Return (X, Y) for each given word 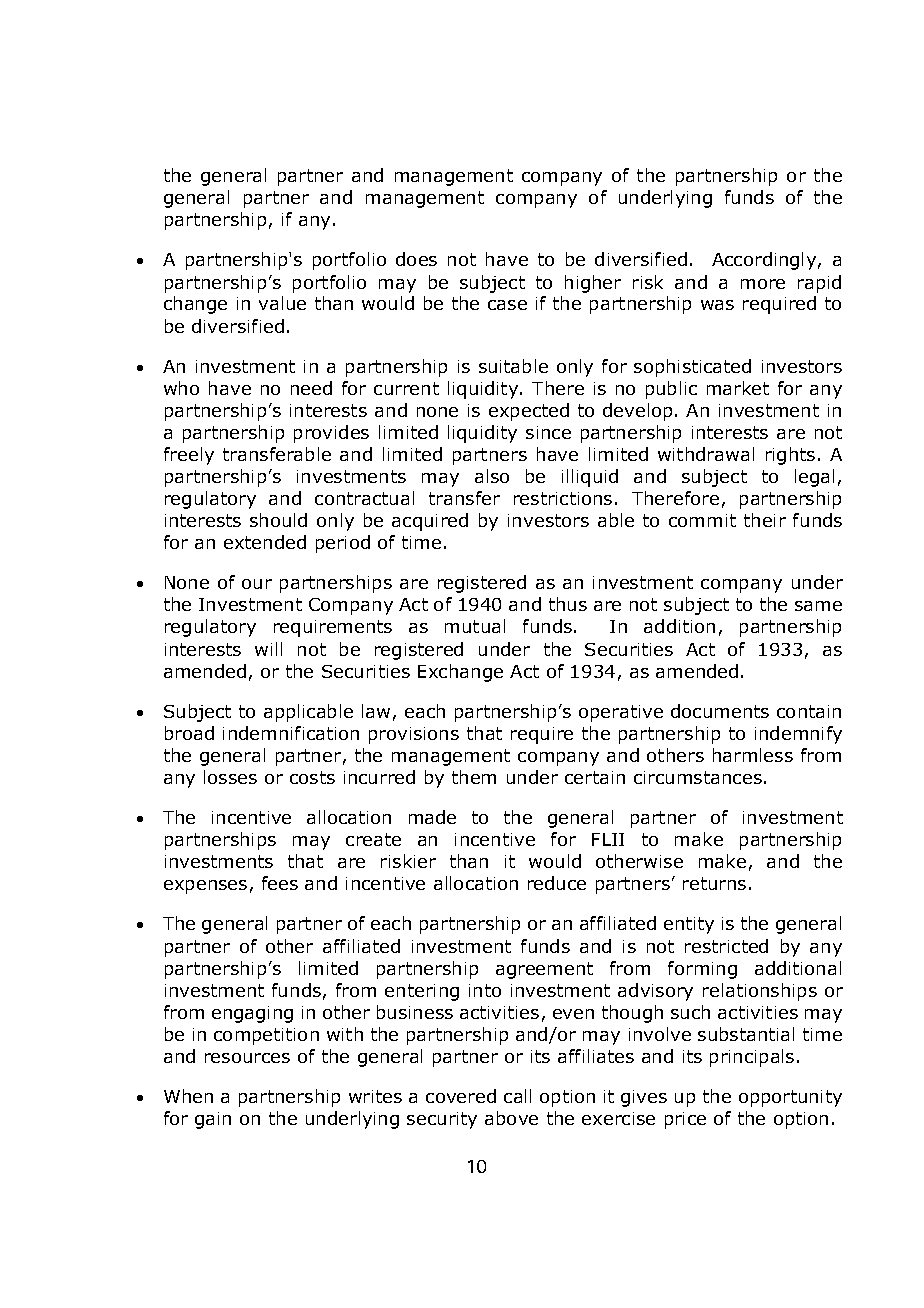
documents (720, 711)
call (517, 1096)
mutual (475, 626)
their (765, 520)
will (268, 649)
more (763, 284)
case (507, 305)
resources (247, 1058)
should (278, 520)
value (282, 303)
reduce (557, 883)
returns (714, 883)
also (492, 476)
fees (280, 883)
